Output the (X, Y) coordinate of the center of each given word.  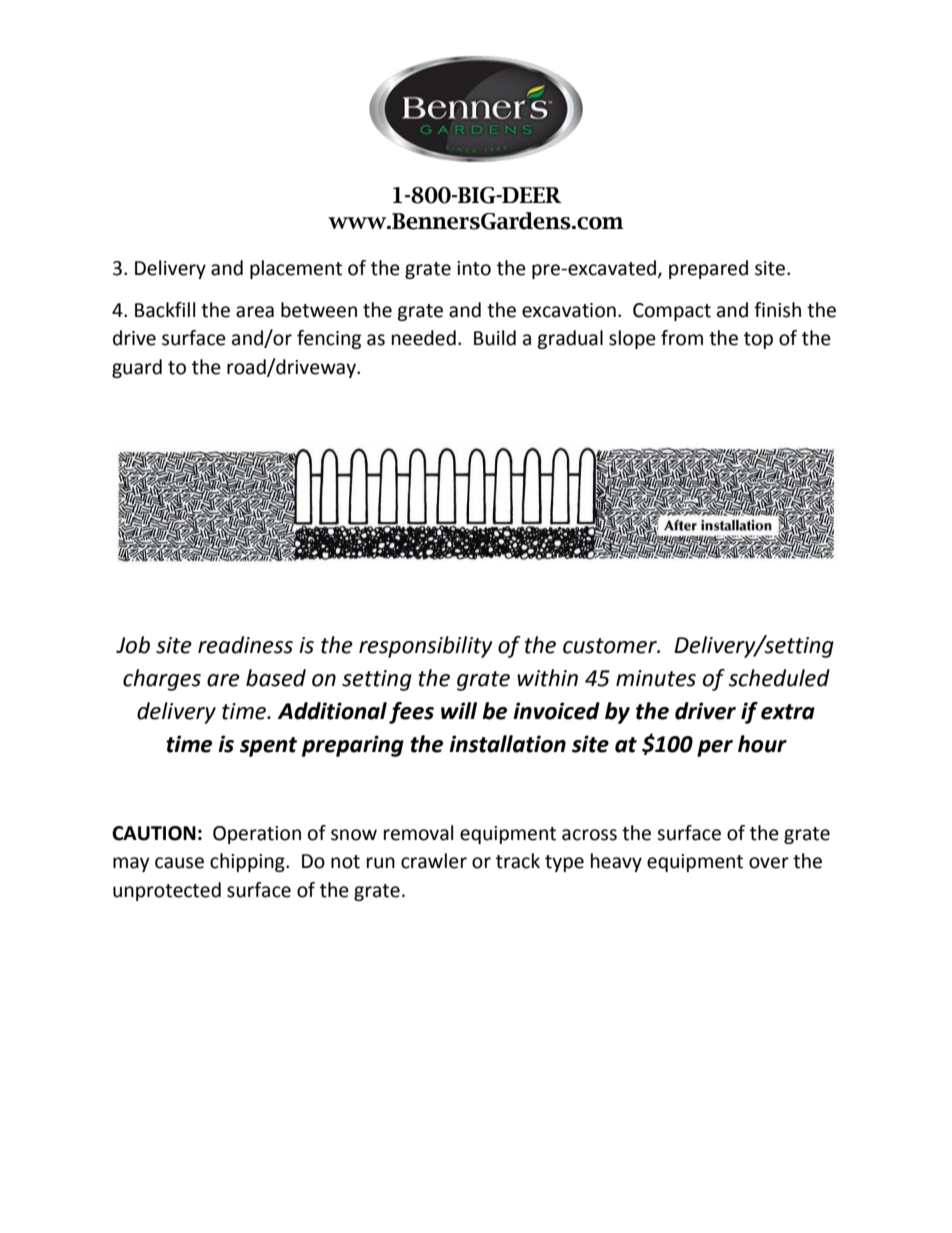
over (769, 863)
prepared (708, 269)
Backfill (165, 310)
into (474, 268)
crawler (434, 861)
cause (179, 863)
